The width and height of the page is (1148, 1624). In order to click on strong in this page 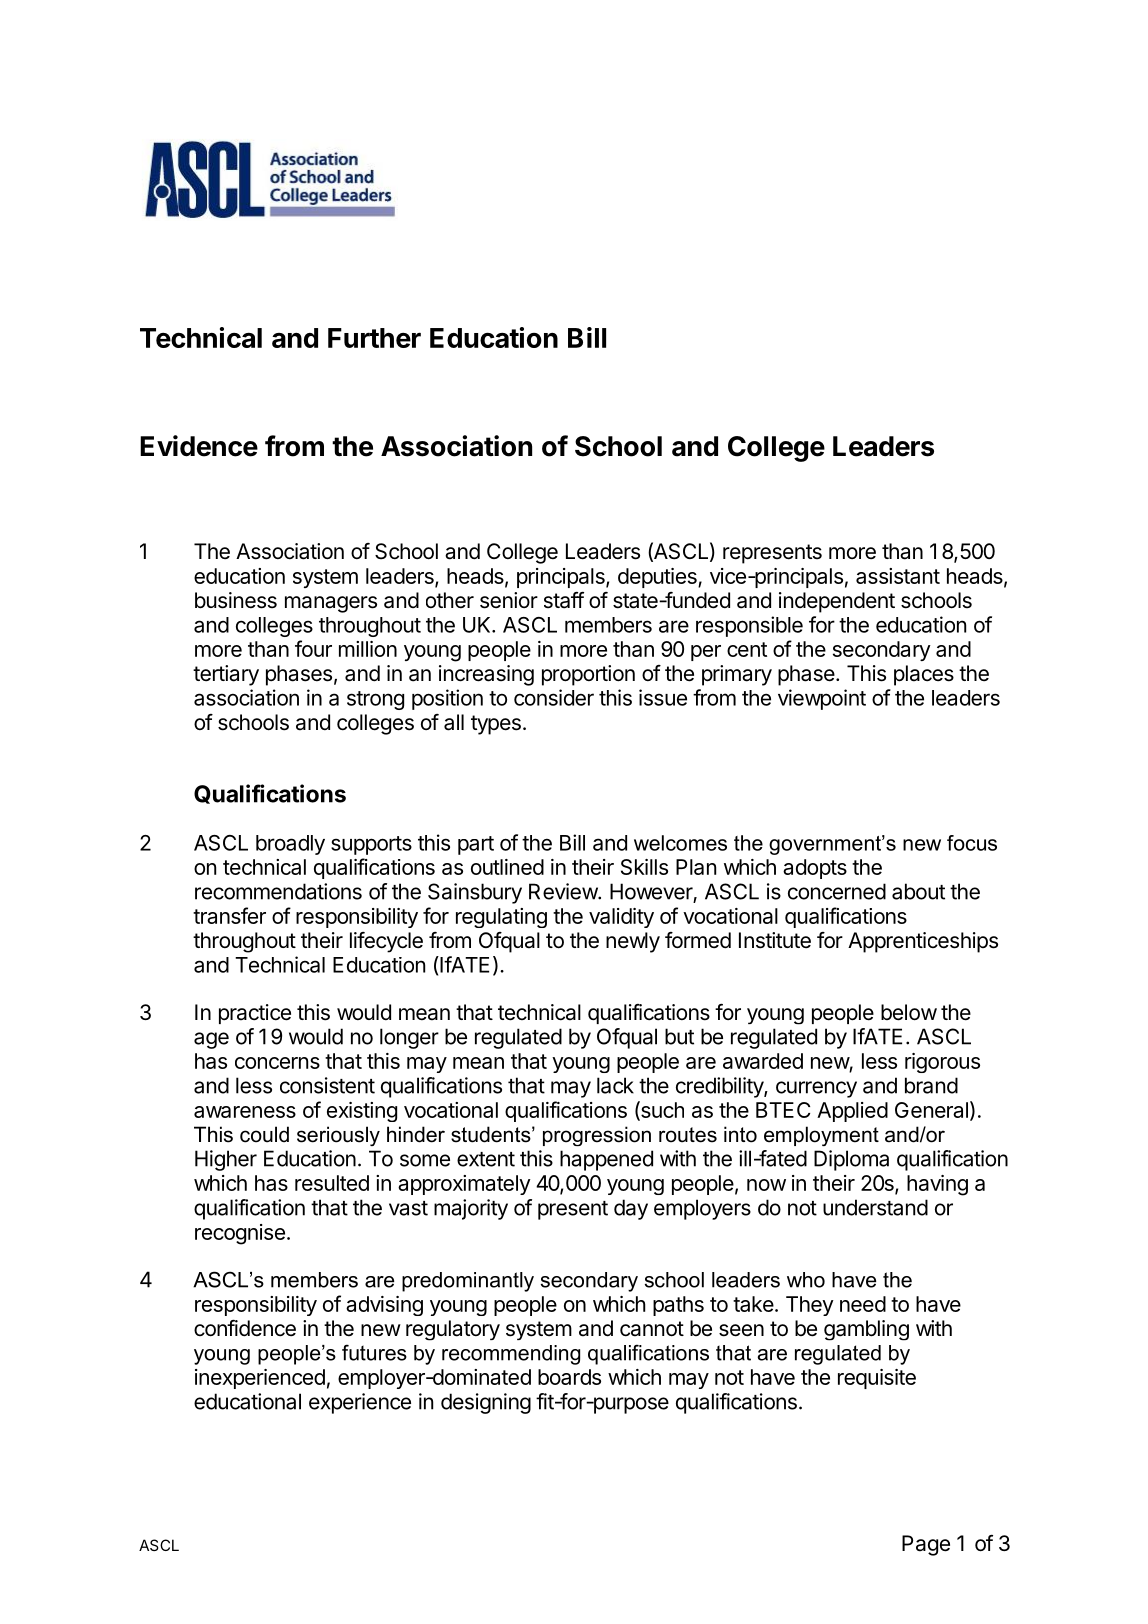, I will do `click(375, 700)`.
